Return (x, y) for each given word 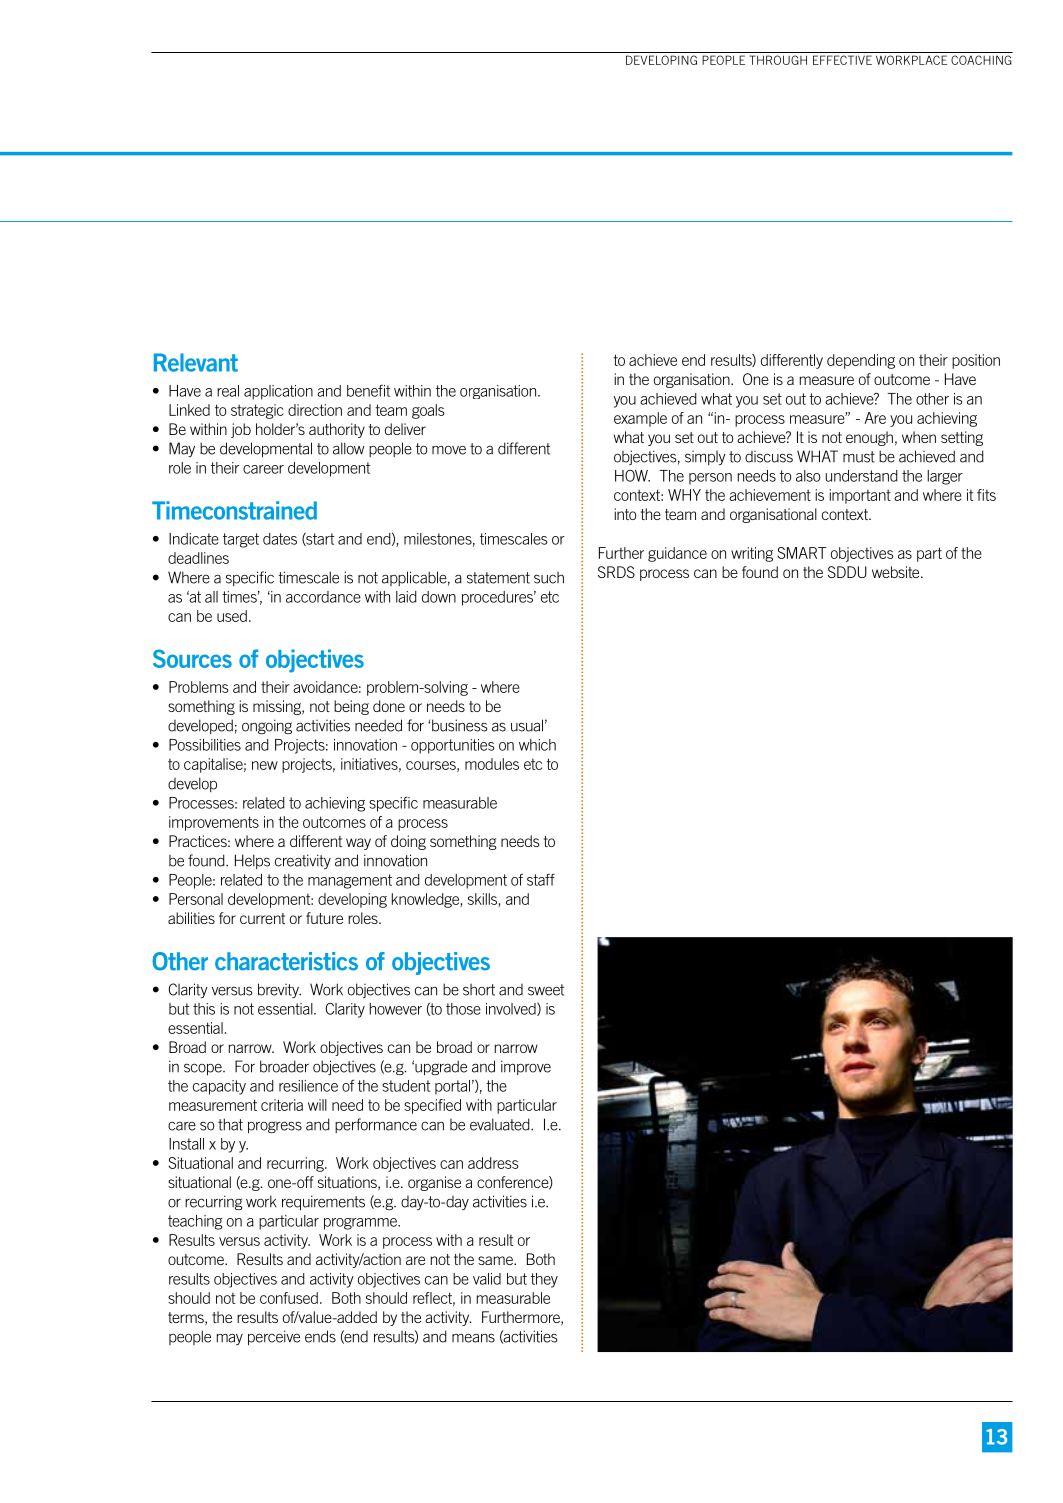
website (897, 572)
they (544, 1280)
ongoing (267, 726)
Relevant (196, 362)
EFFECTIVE (842, 60)
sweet (546, 990)
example (640, 419)
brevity (279, 990)
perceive (274, 1337)
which (537, 745)
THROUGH (778, 60)
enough (869, 438)
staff (541, 879)
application (278, 392)
